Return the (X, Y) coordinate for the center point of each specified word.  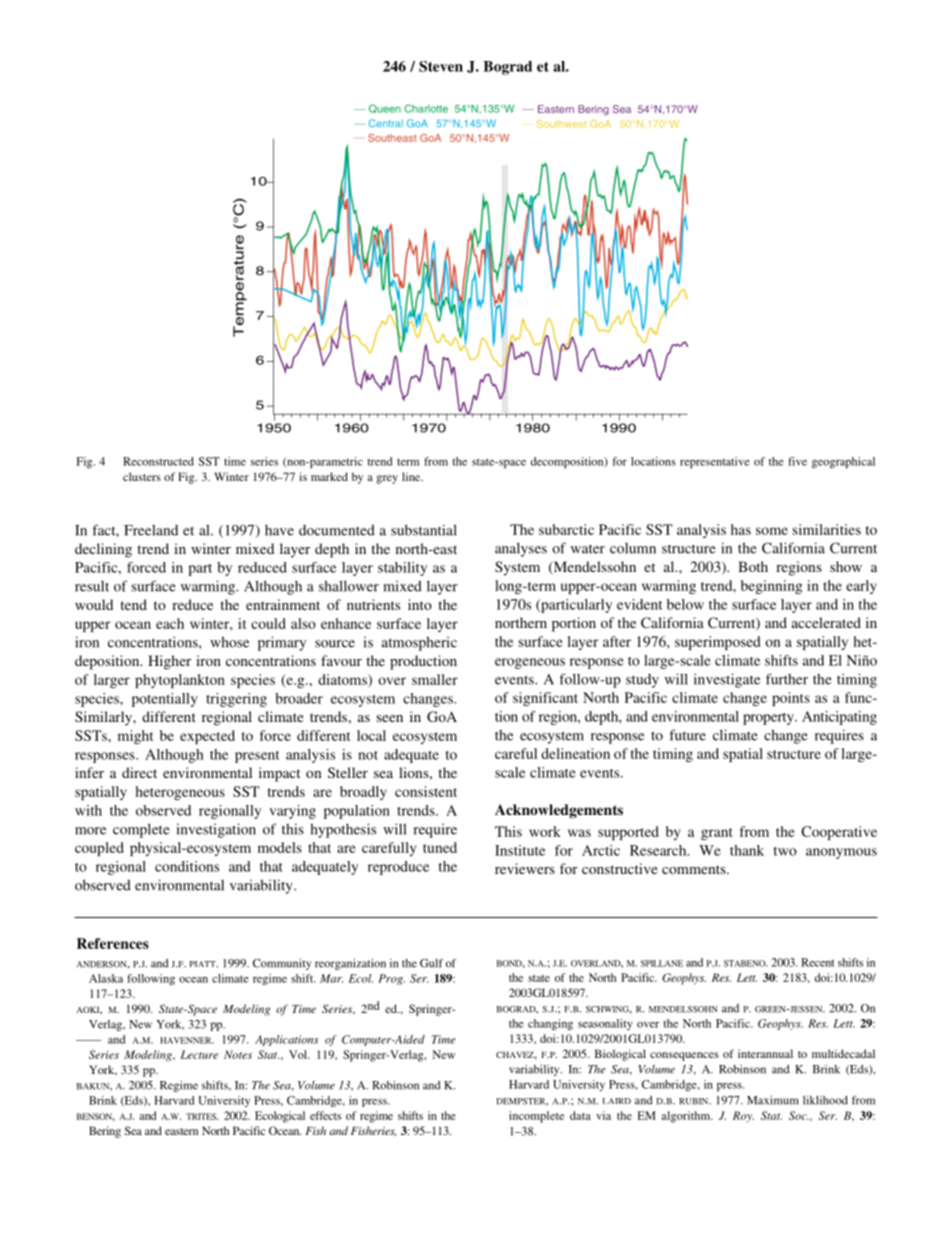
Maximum (773, 1100)
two (785, 851)
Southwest (561, 124)
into (420, 604)
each (170, 623)
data (580, 1115)
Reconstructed (158, 461)
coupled (99, 849)
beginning (771, 587)
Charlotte (426, 108)
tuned (440, 847)
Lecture (199, 1054)
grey (387, 479)
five (797, 461)
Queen (385, 108)
